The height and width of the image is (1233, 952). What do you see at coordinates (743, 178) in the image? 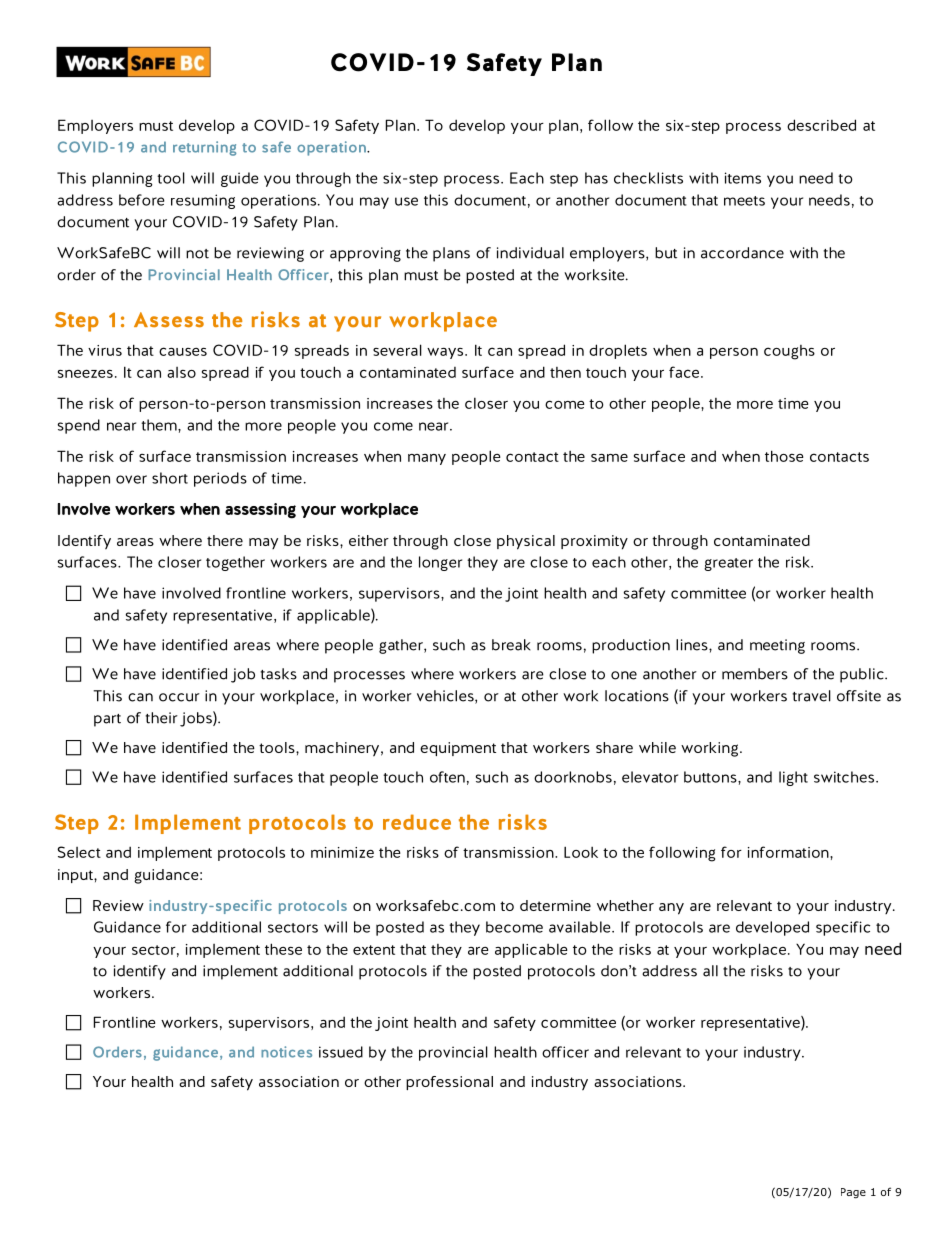
I see `items` at bounding box center [743, 178].
